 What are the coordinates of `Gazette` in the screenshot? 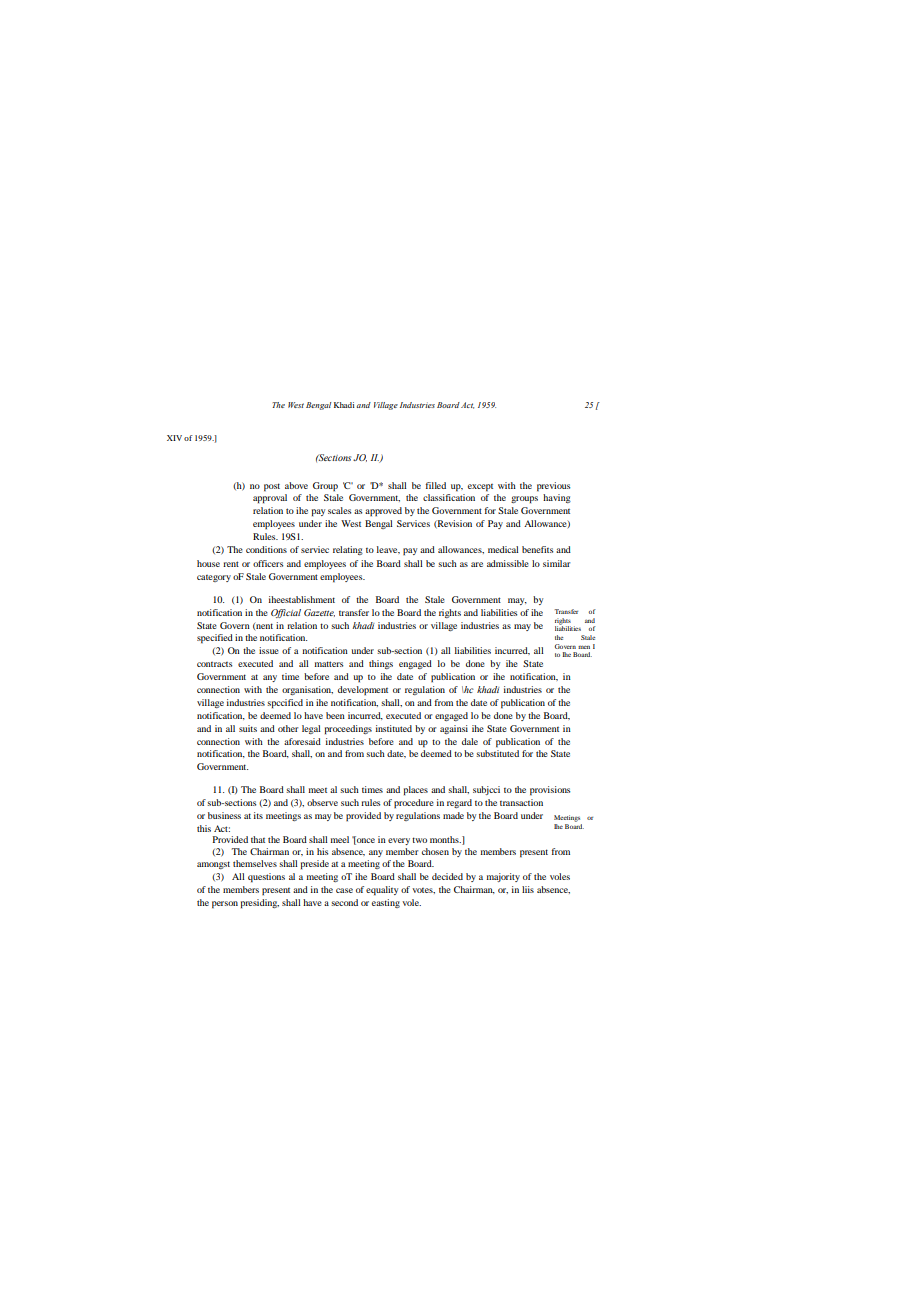 It's located at (319, 613).
